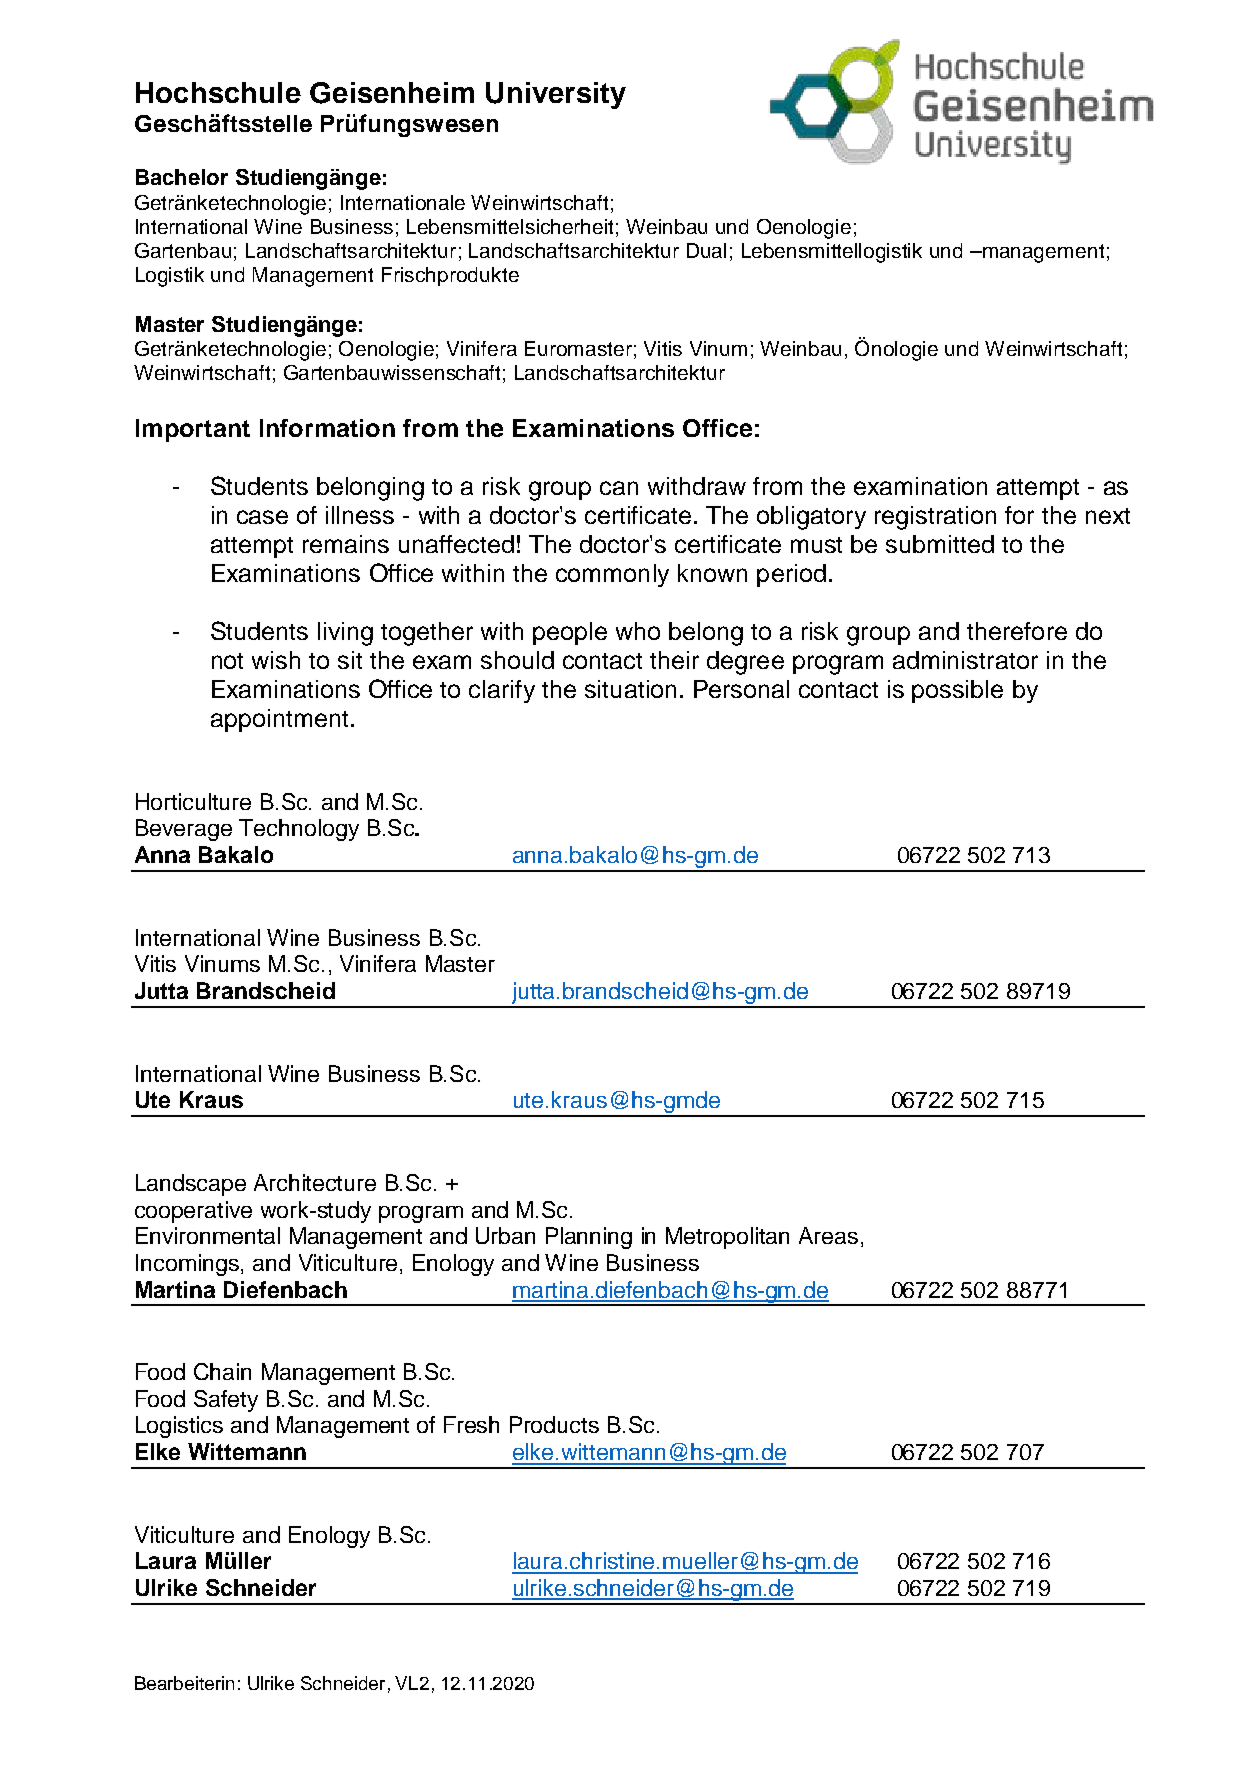 The height and width of the page is (1770, 1251). I want to click on possible, so click(957, 691).
